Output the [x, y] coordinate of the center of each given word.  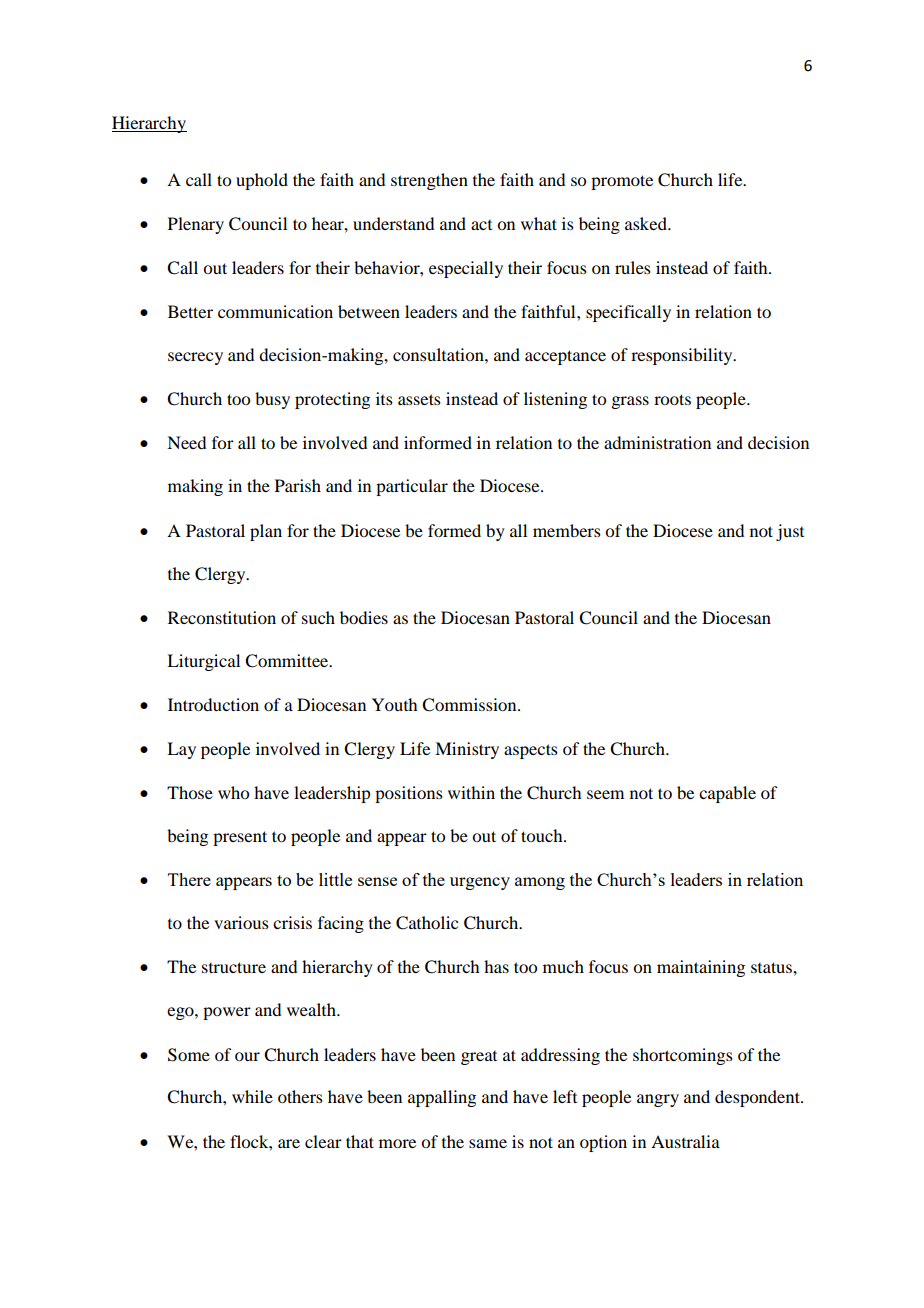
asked [647, 223]
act [481, 225]
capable [727, 794]
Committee [288, 661]
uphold [262, 181]
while [252, 1096]
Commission [470, 705]
